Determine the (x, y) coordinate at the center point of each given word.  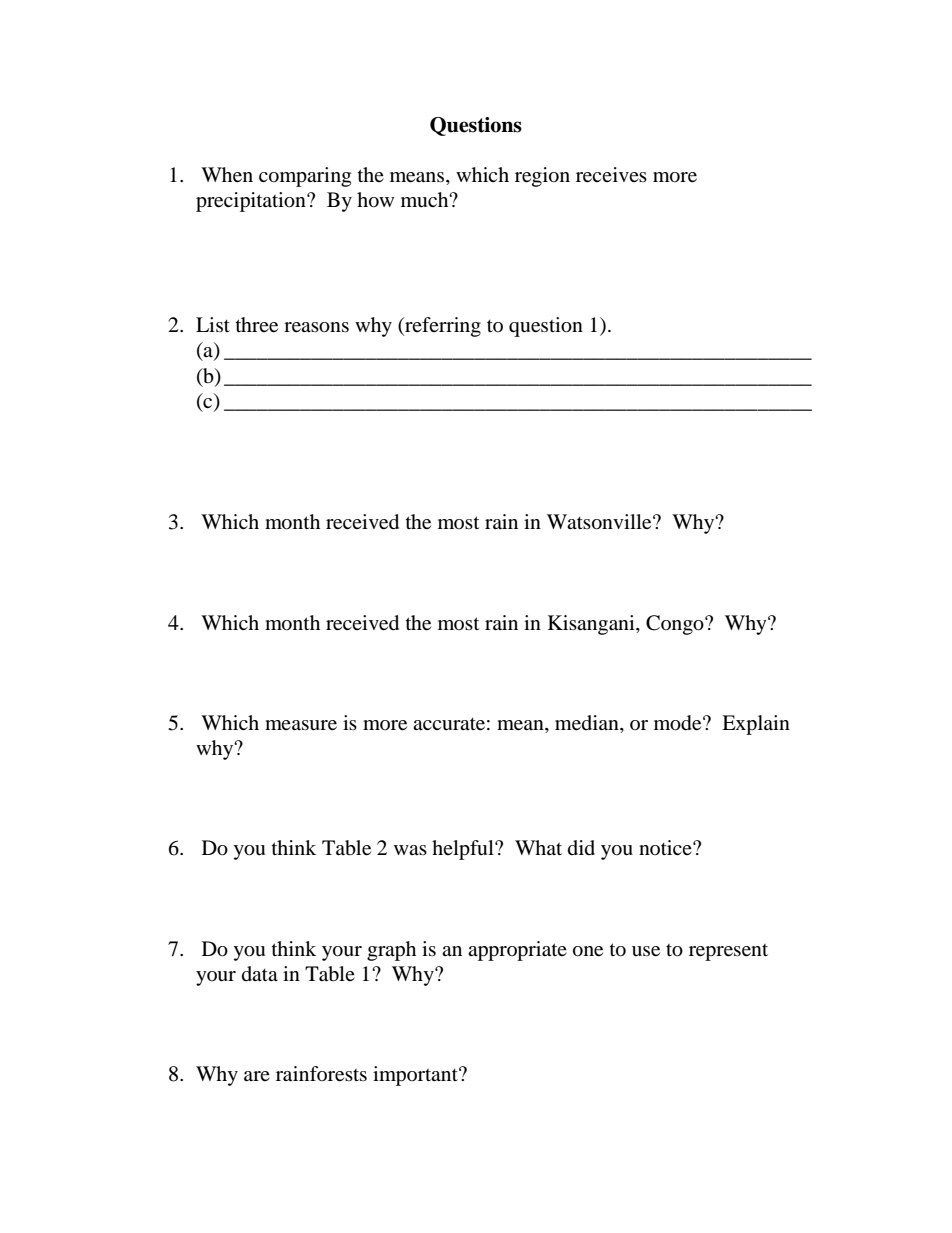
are (257, 1076)
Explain (756, 725)
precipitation (252, 202)
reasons (316, 327)
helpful (464, 850)
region (542, 177)
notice (666, 847)
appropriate (517, 951)
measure (301, 725)
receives (611, 175)
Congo (676, 625)
